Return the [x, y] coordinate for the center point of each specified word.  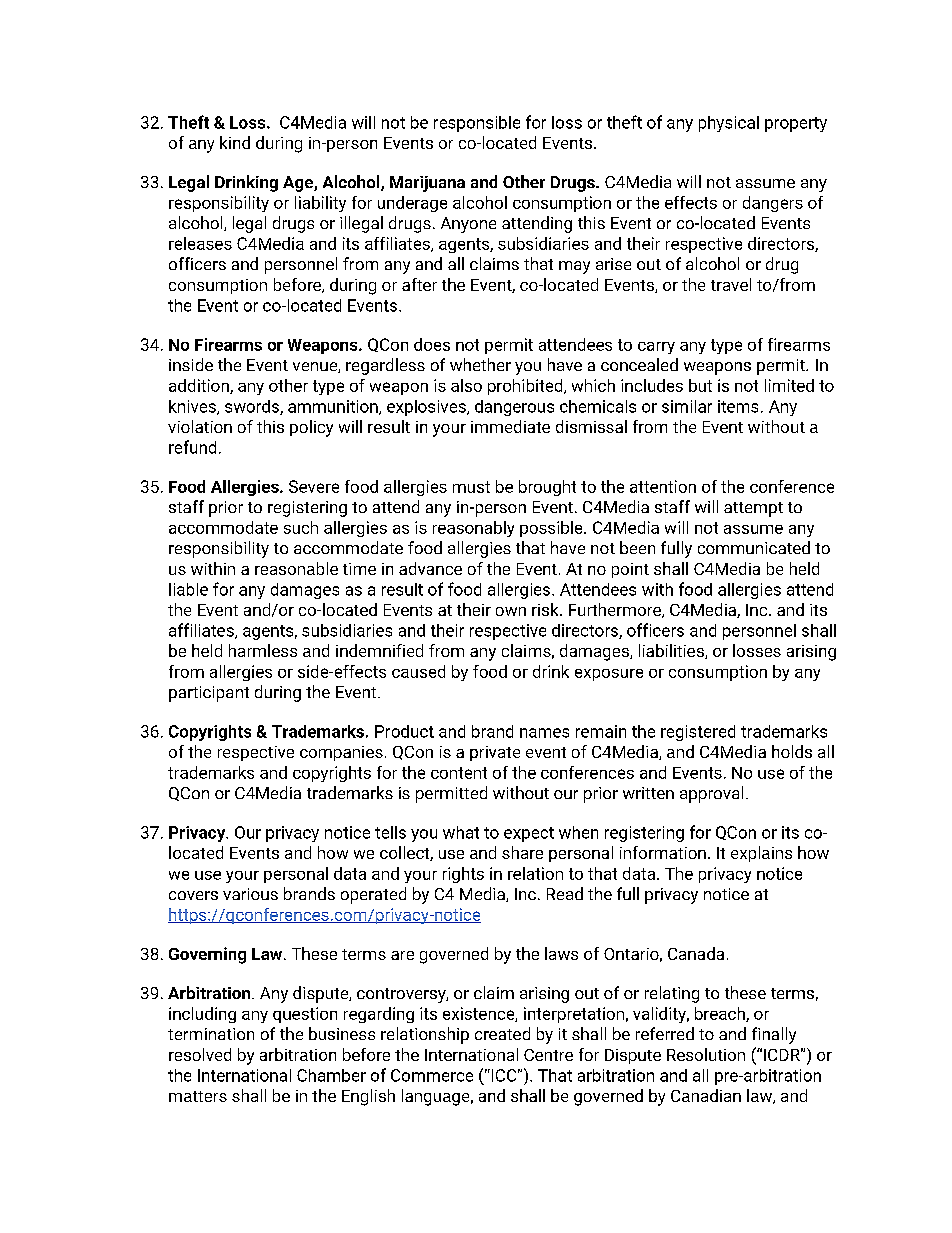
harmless [263, 650]
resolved [200, 1054]
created [502, 1033]
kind [235, 142]
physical [729, 124]
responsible [477, 124]
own [511, 611]
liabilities [672, 651]
